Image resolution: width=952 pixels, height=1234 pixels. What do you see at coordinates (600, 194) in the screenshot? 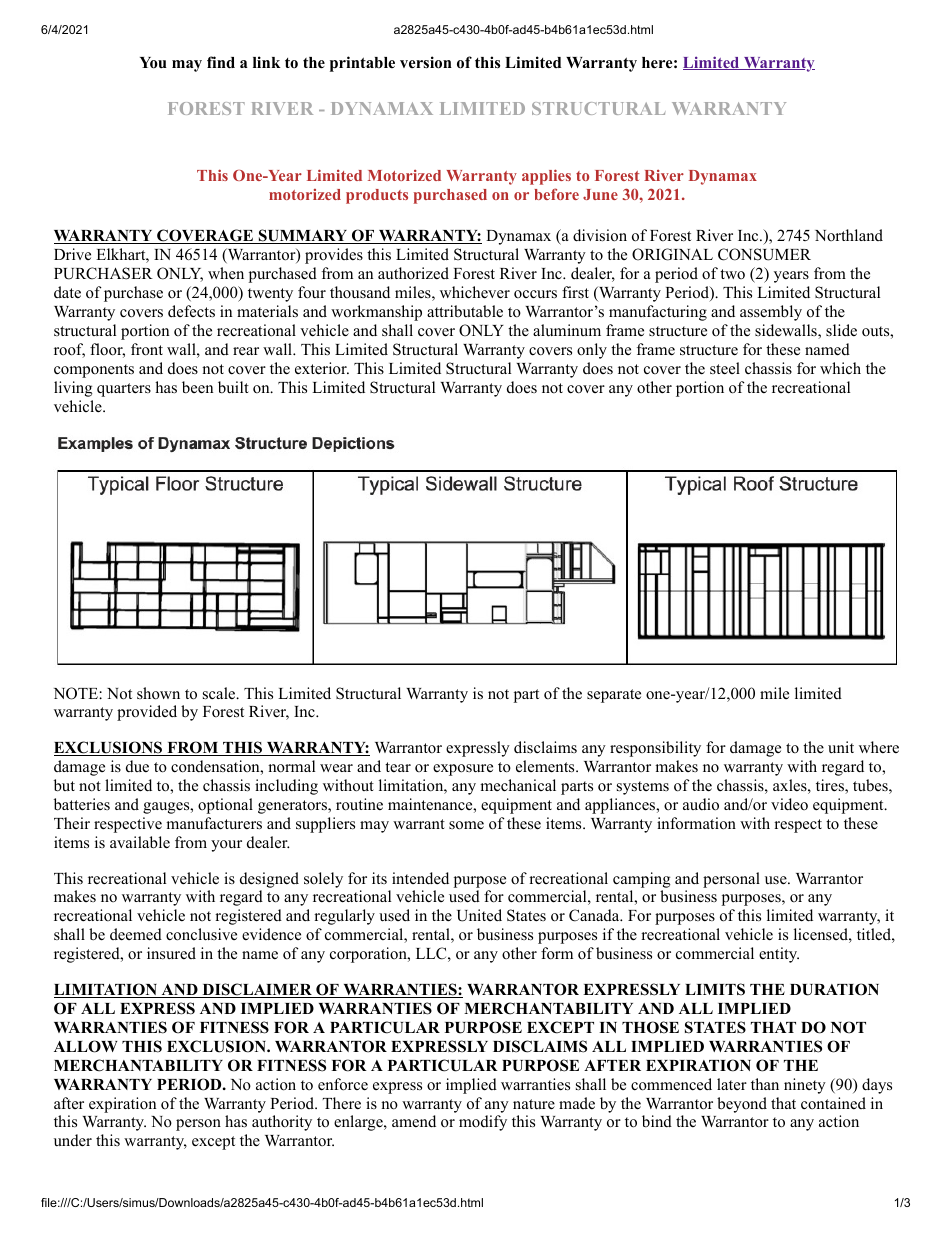
I see `June` at bounding box center [600, 194].
